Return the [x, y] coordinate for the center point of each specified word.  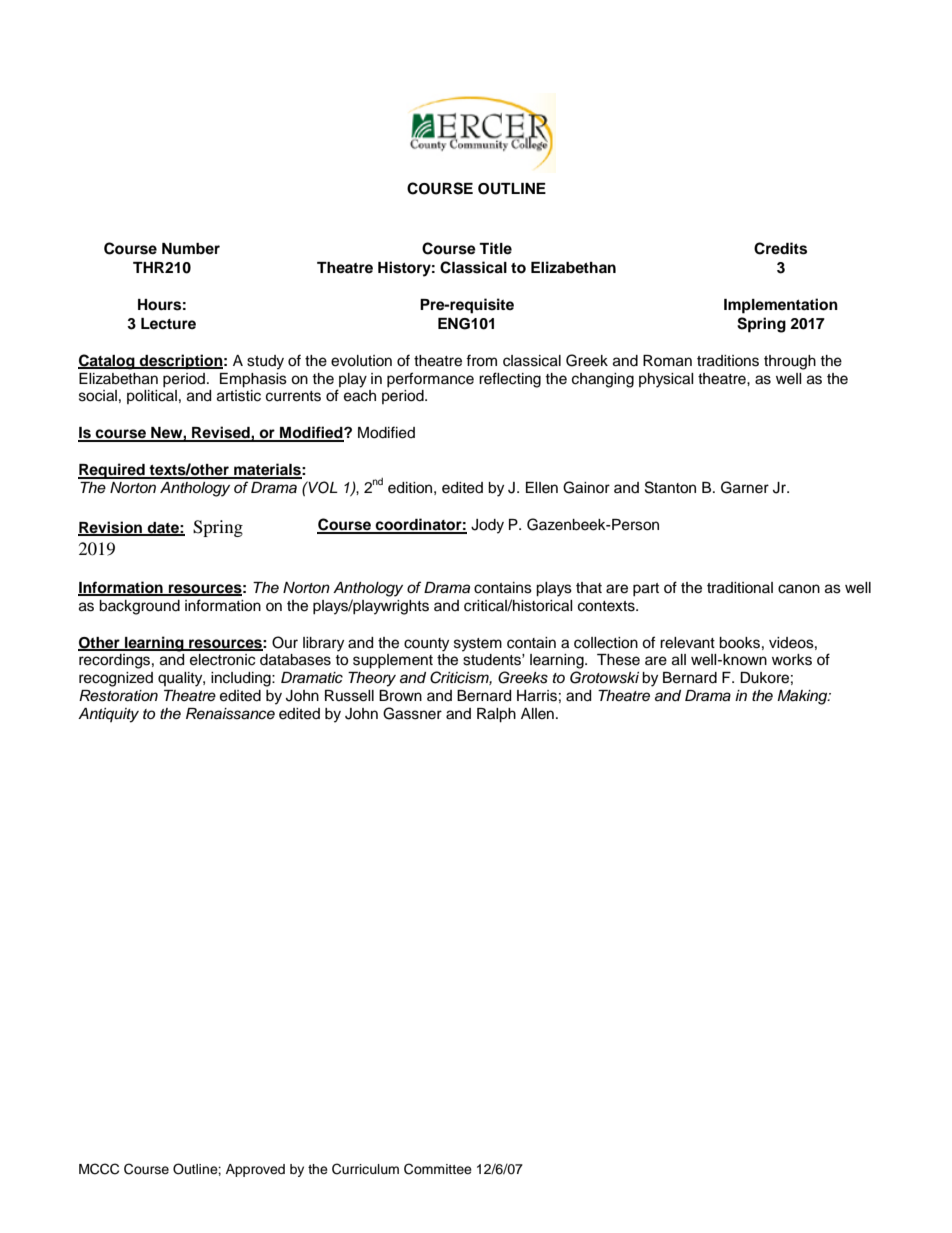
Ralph [496, 715]
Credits [780, 248]
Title [495, 248]
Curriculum [365, 1169]
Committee [438, 1169]
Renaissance [230, 714]
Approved [255, 1170]
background [139, 607]
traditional [740, 588]
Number [191, 248]
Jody [487, 526]
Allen [537, 714]
